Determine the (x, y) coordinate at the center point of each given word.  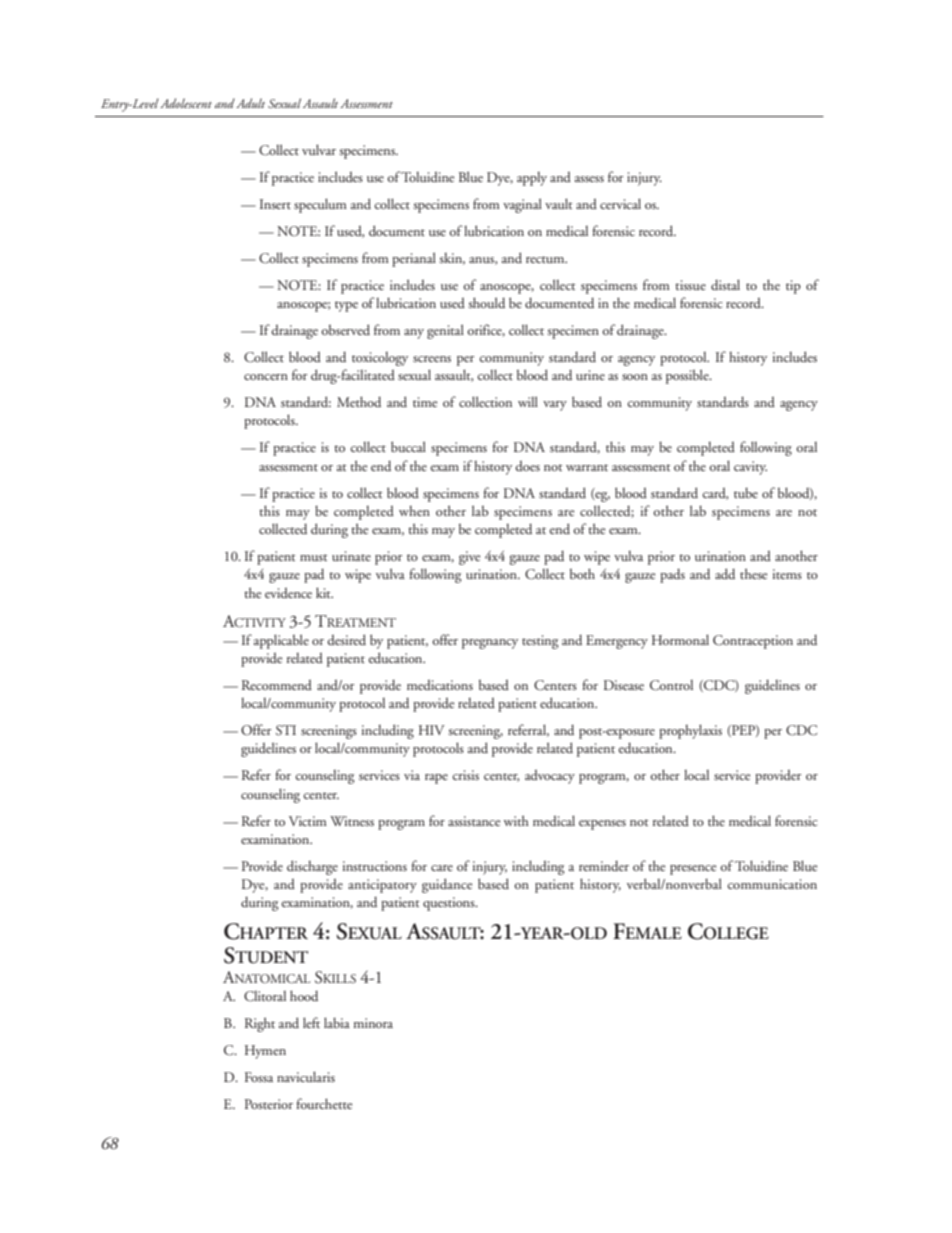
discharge (312, 867)
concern (266, 377)
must (314, 557)
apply (532, 179)
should (487, 302)
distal (725, 284)
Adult (250, 103)
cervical (620, 203)
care (442, 868)
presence (693, 870)
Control (671, 685)
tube (746, 492)
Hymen (265, 1052)
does (527, 465)
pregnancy (490, 644)
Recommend (277, 684)
